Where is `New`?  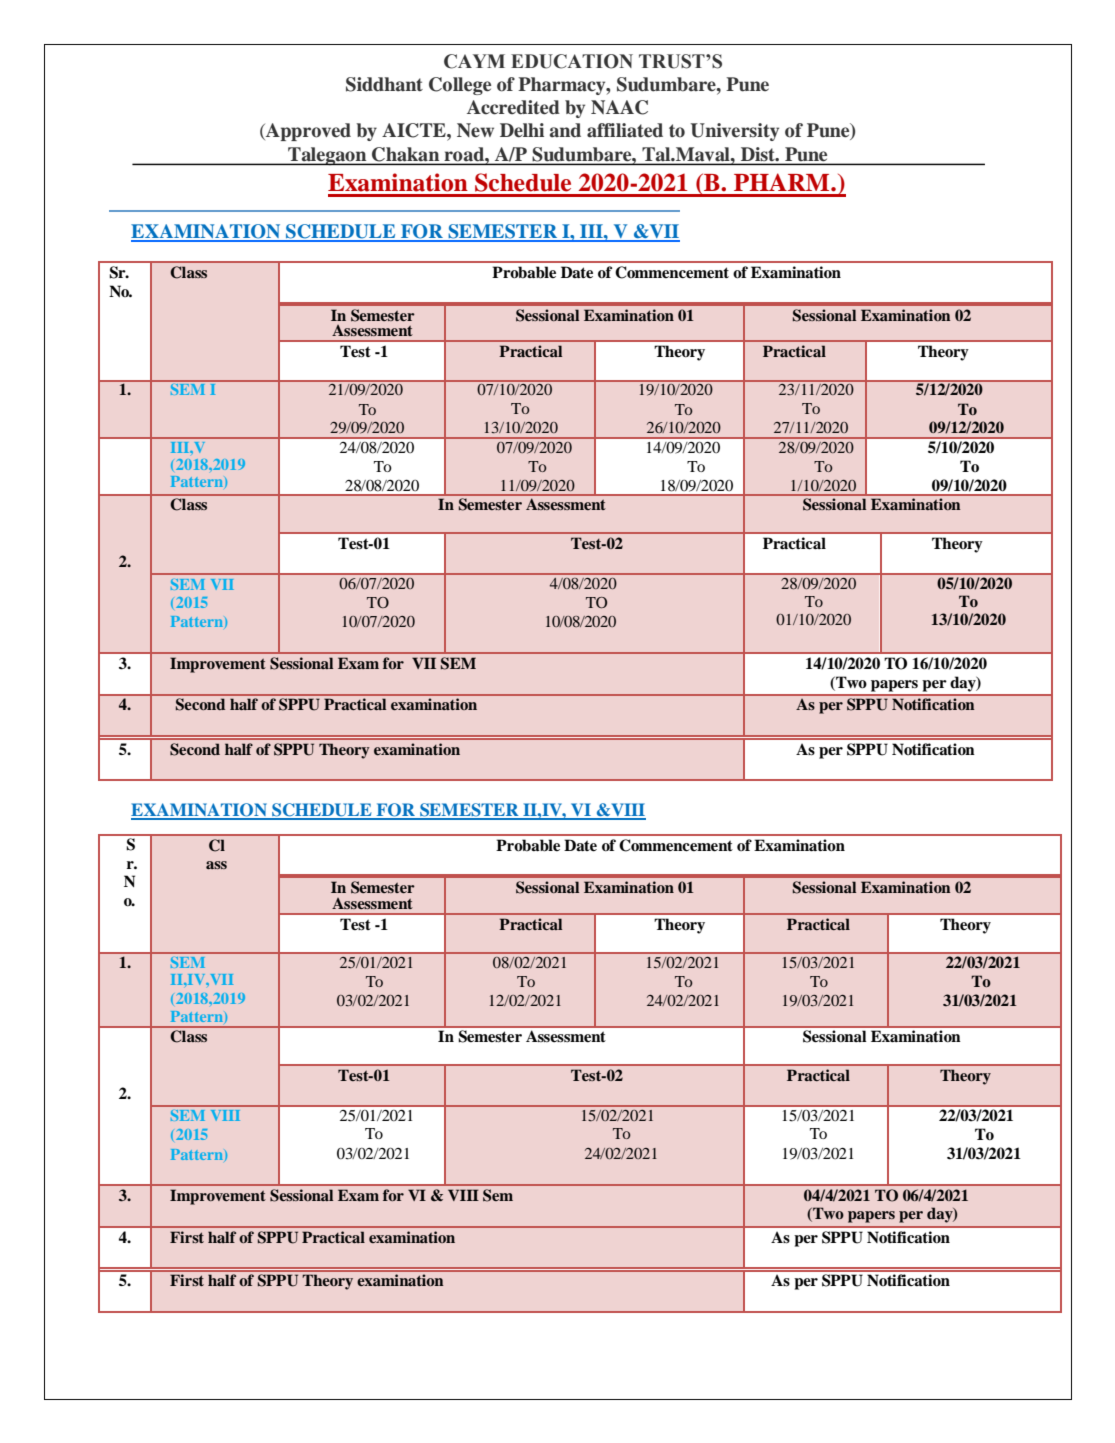
New is located at coordinates (475, 130).
